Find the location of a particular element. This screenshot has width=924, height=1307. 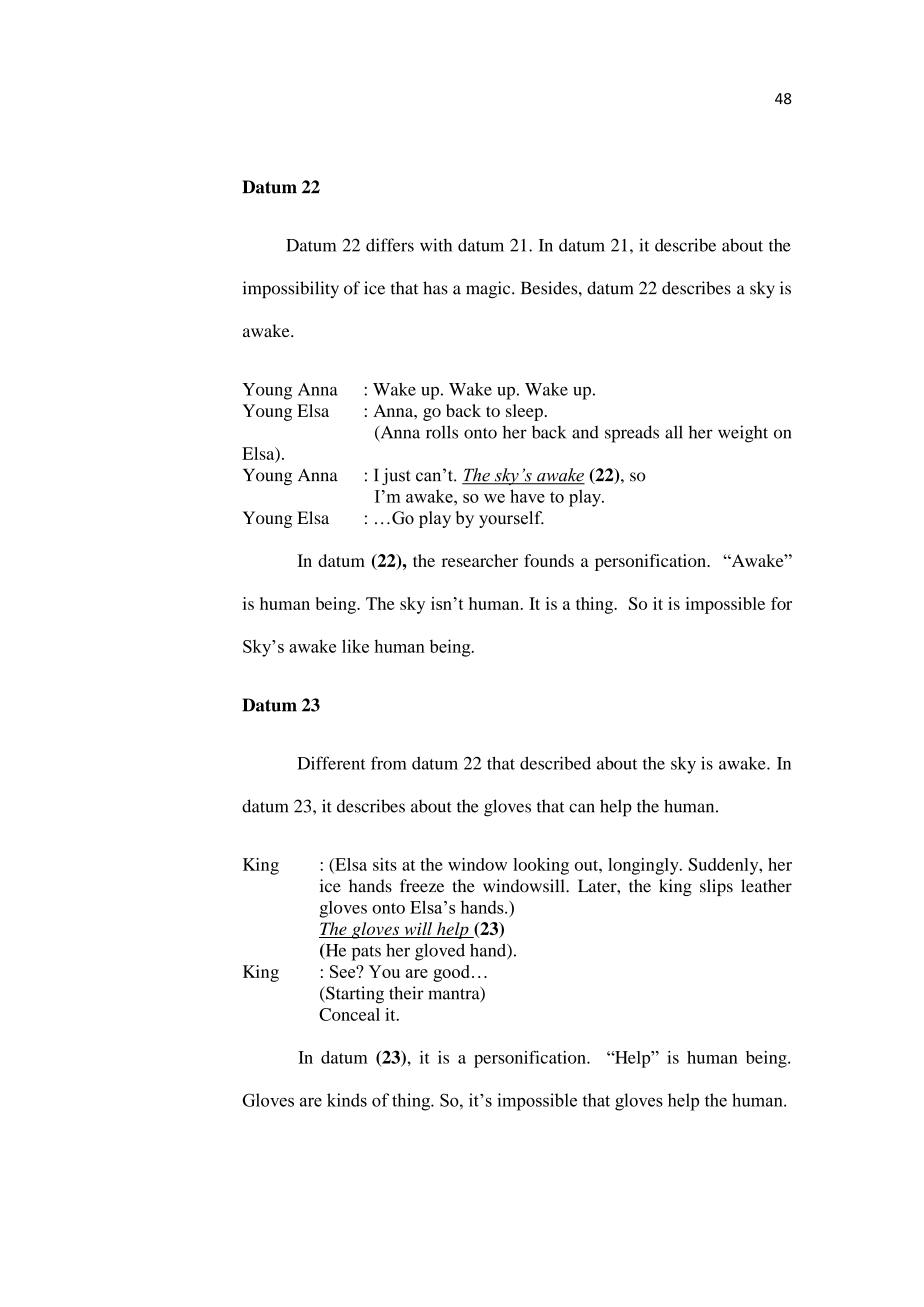

longingly is located at coordinates (644, 866).
